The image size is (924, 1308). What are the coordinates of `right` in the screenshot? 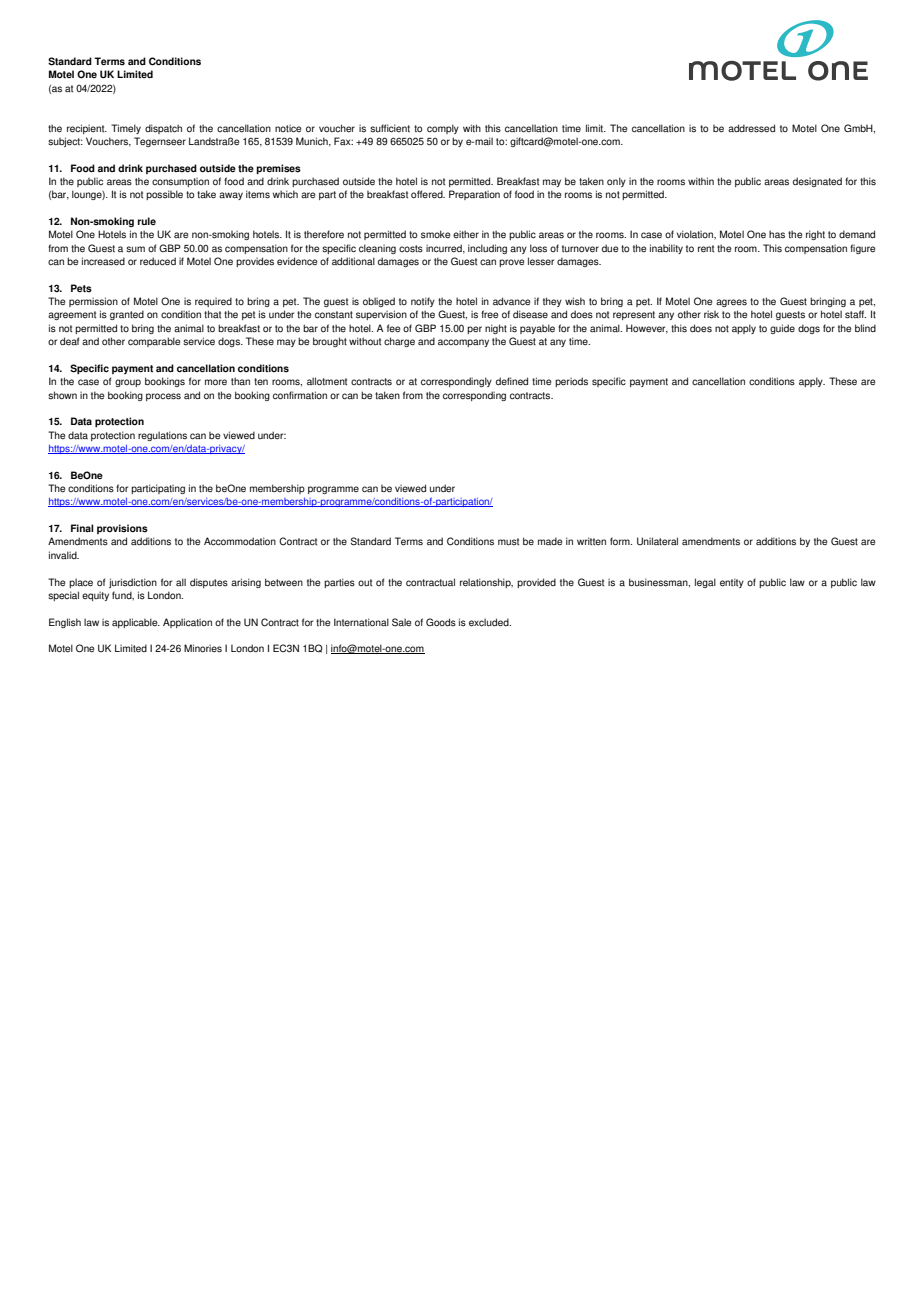 It's located at (815, 235).
